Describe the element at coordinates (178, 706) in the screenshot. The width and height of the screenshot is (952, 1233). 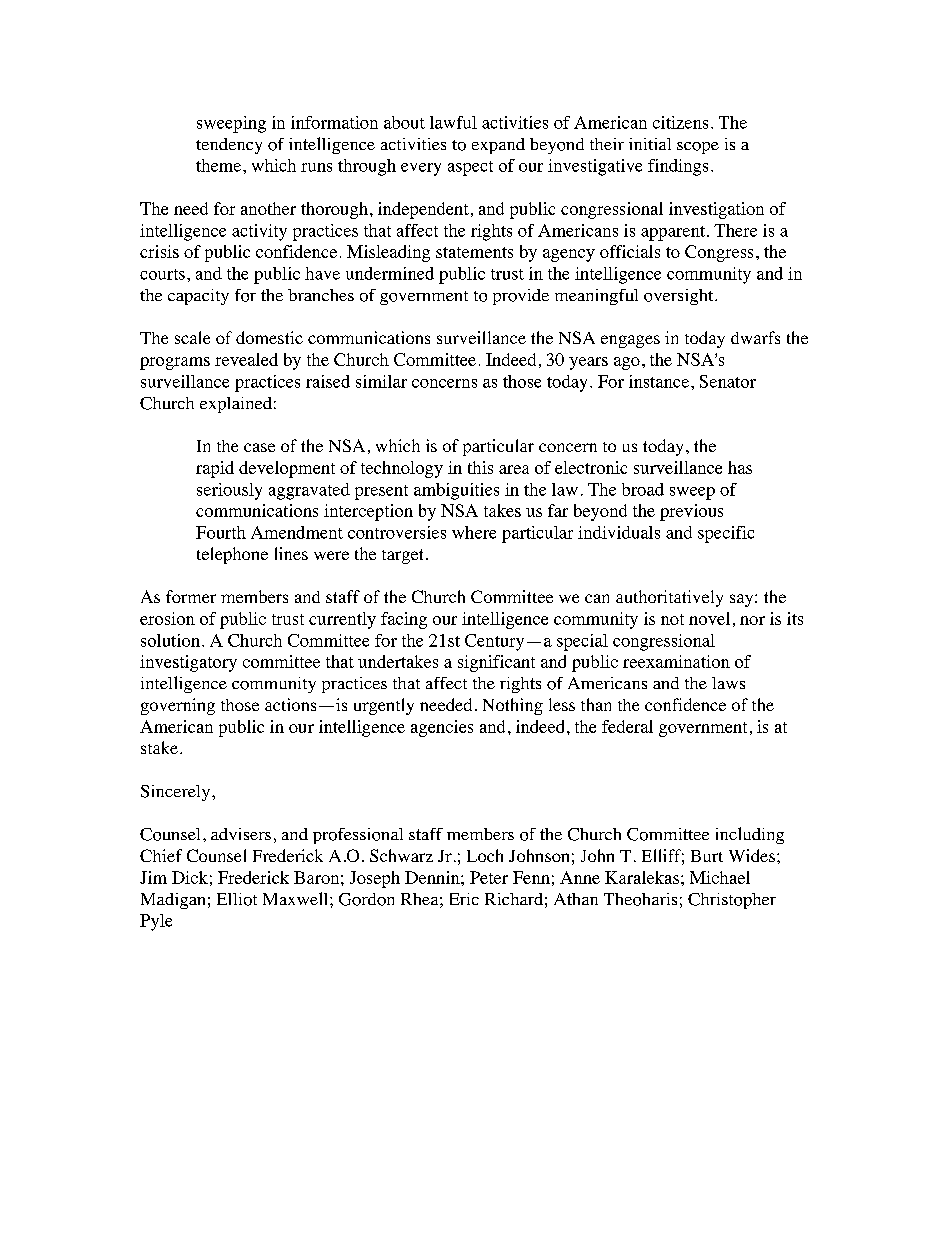
I see `governing` at that location.
